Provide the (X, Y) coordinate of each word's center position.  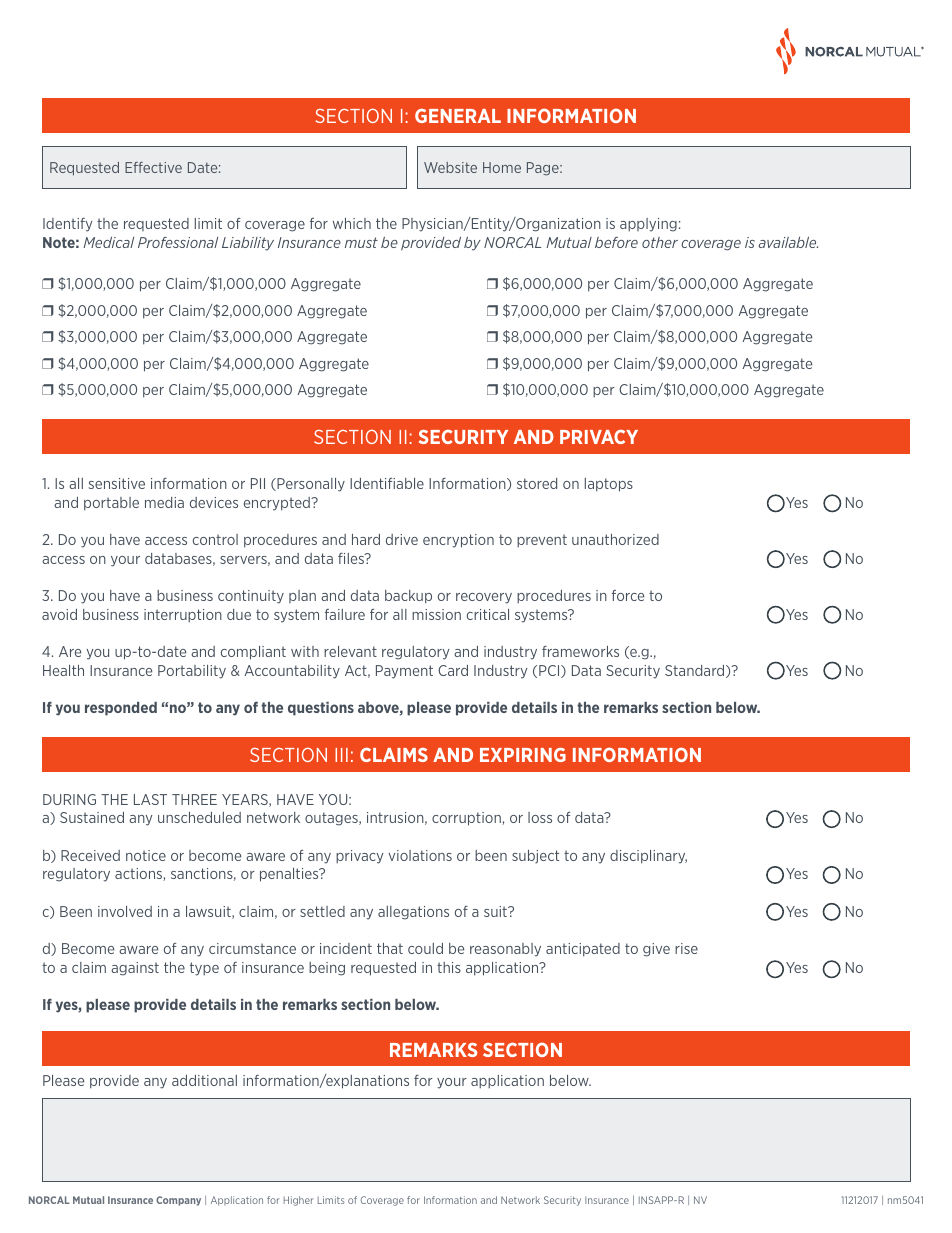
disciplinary (648, 857)
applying (648, 225)
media (164, 502)
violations (420, 855)
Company (178, 1201)
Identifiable (387, 483)
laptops (609, 485)
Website (450, 167)
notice (146, 855)
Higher (299, 1201)
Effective (153, 167)
